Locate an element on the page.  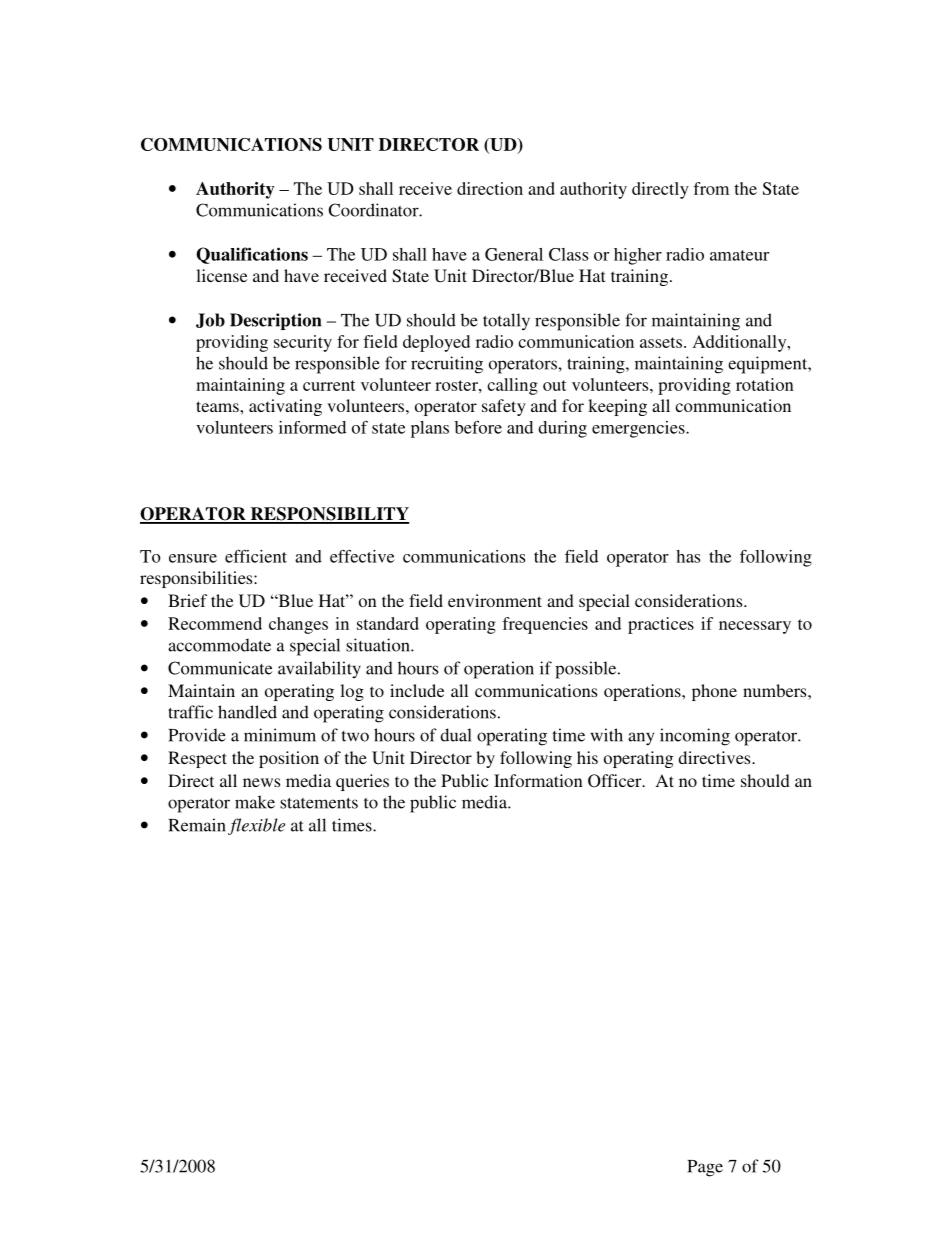
Information is located at coordinates (538, 780).
